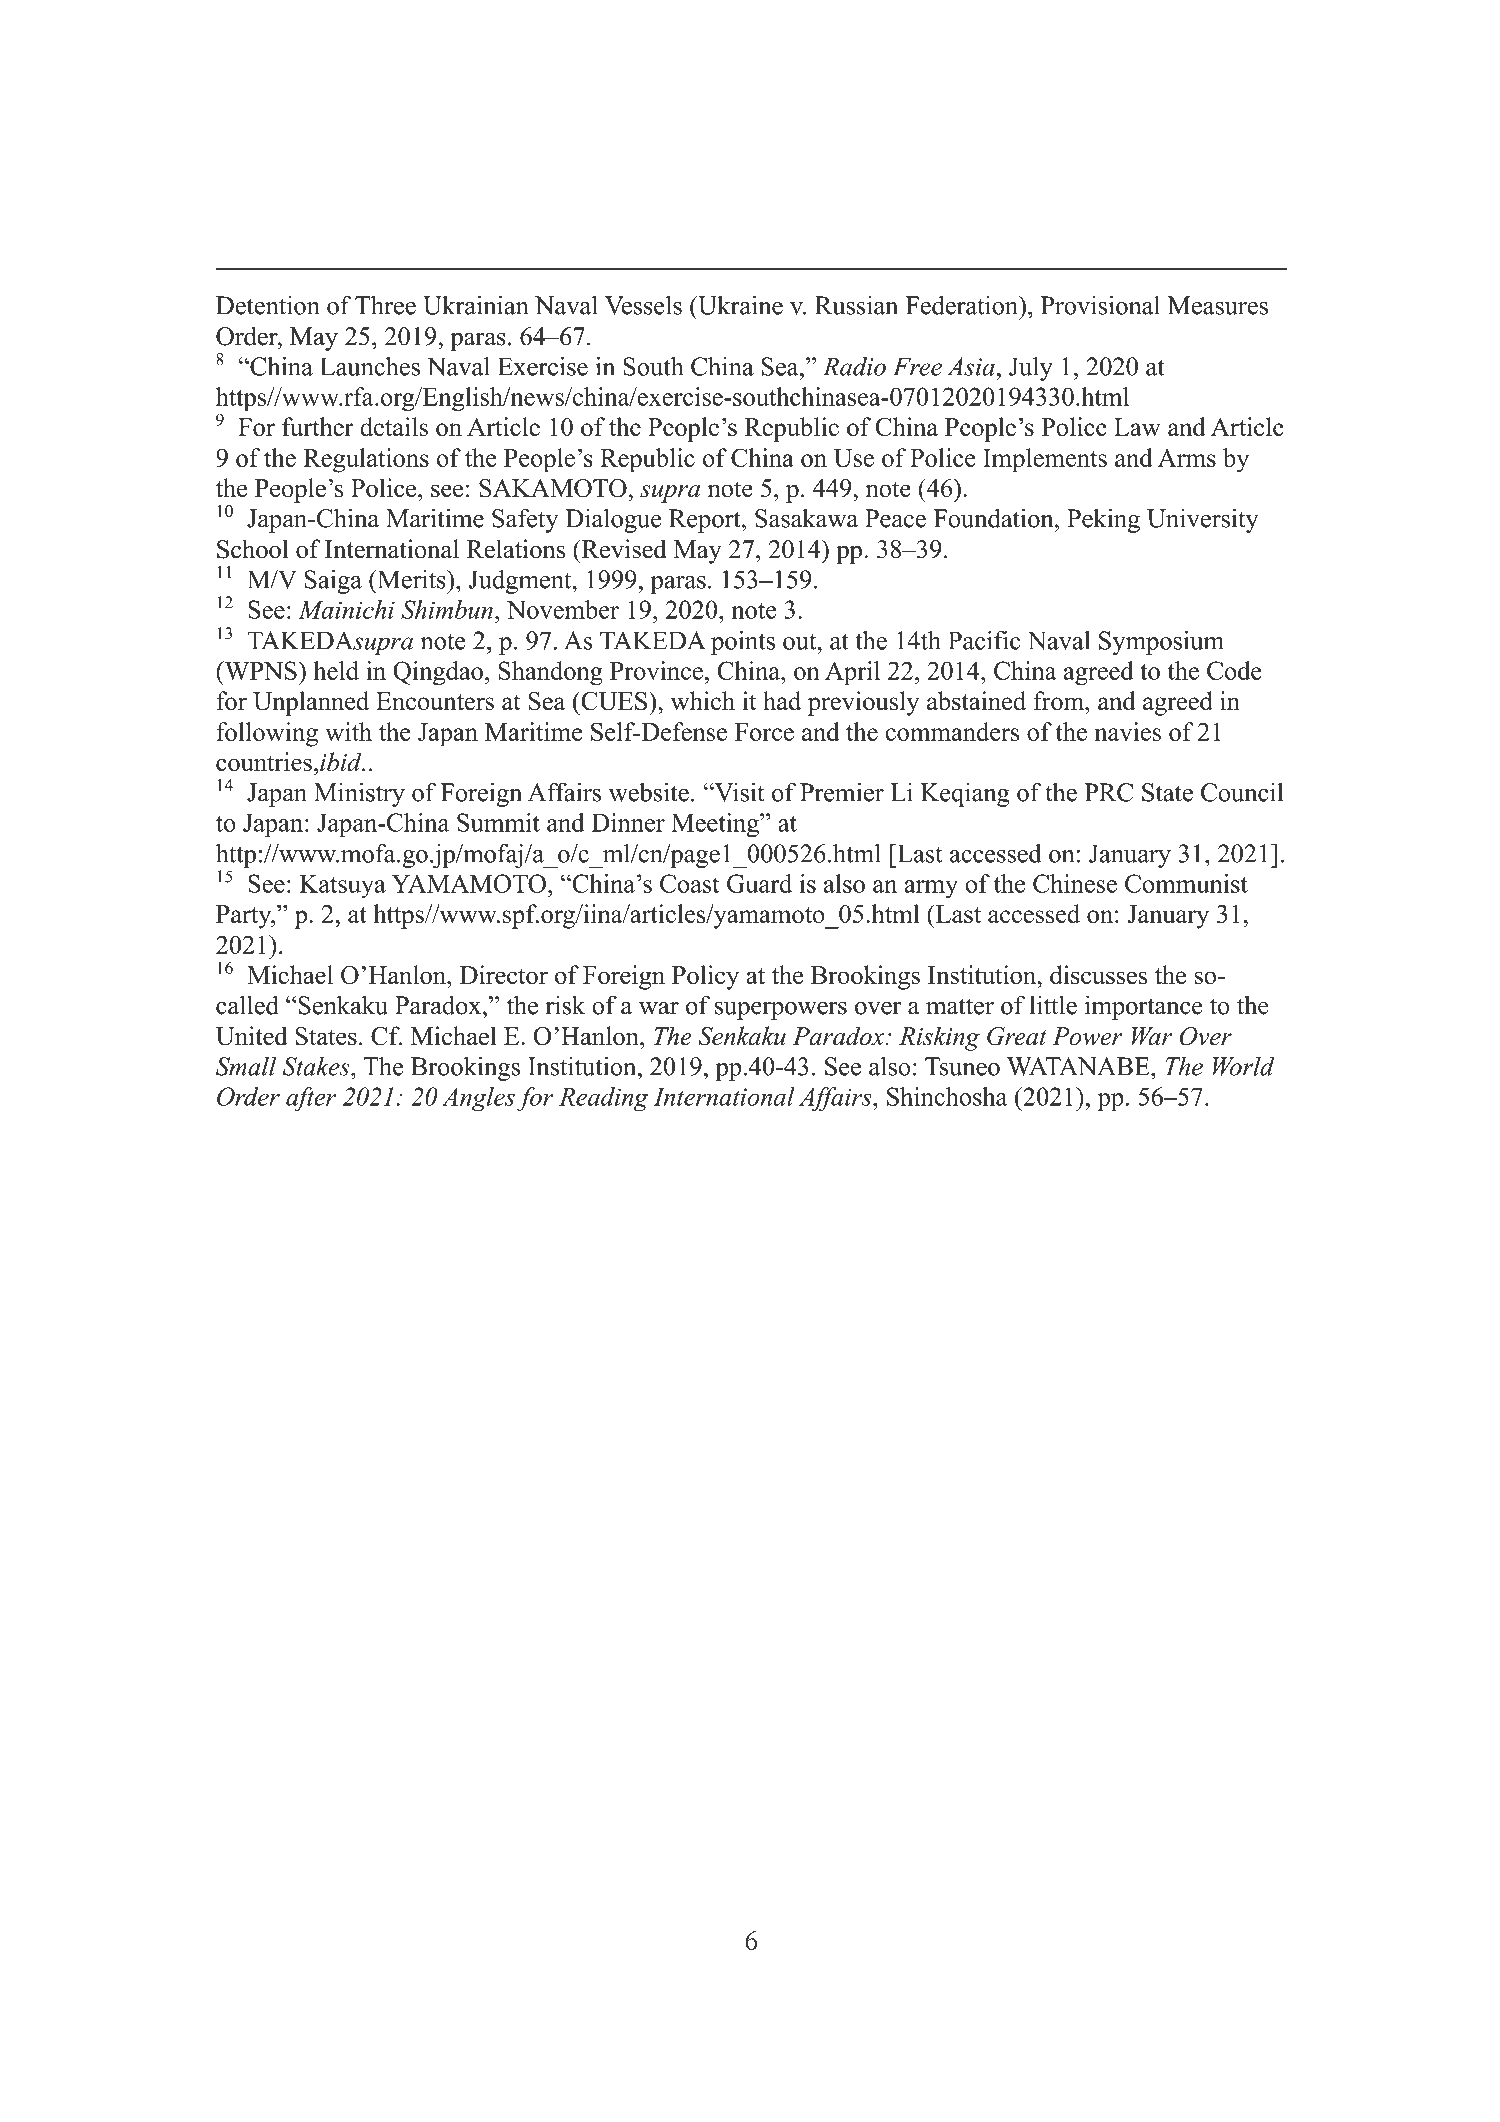  I want to click on Ukraine, so click(739, 305).
